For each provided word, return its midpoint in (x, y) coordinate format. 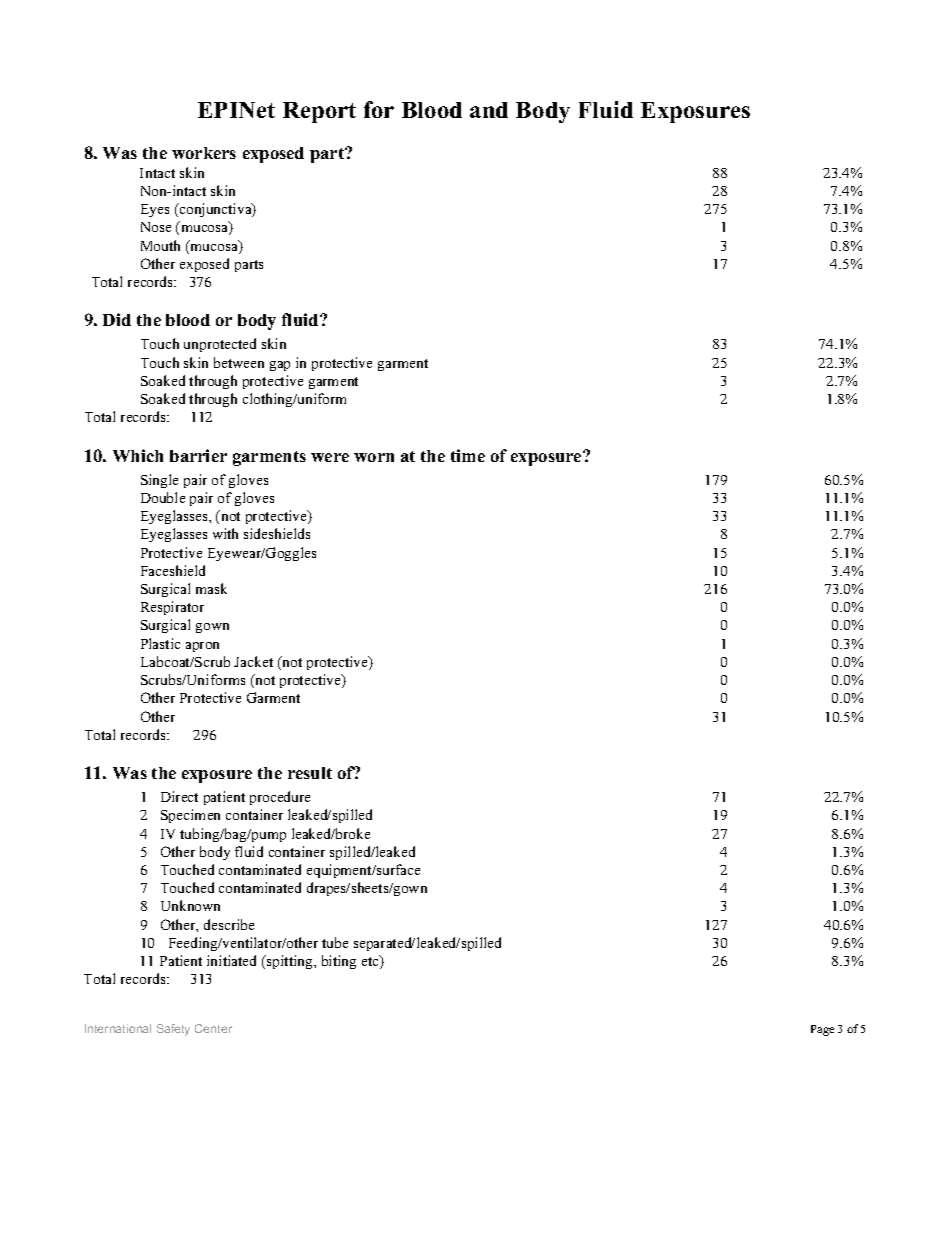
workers (204, 153)
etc (371, 962)
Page (822, 1030)
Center (213, 1028)
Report (319, 112)
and (489, 110)
